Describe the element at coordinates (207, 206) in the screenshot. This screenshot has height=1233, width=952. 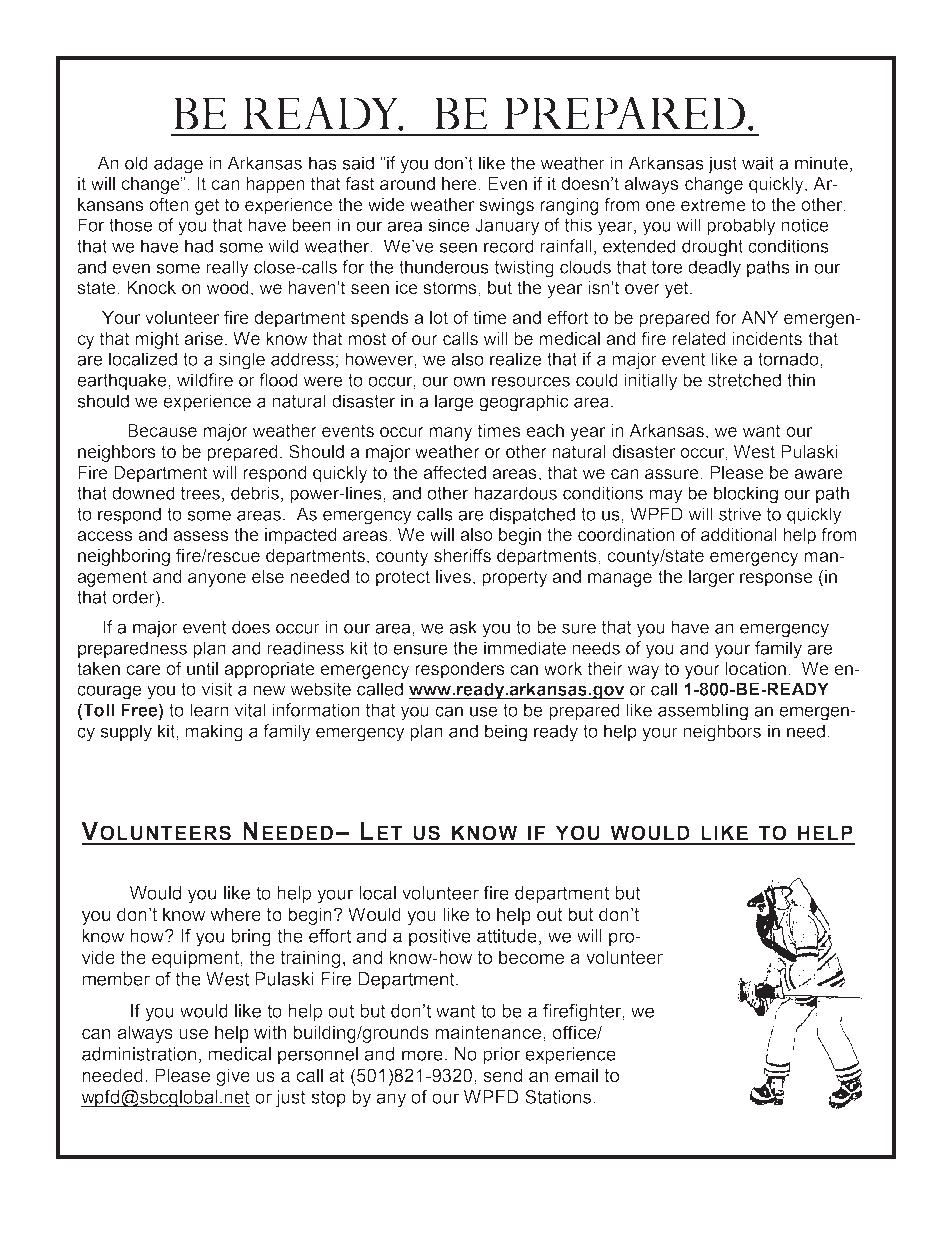
I see `get` at that location.
